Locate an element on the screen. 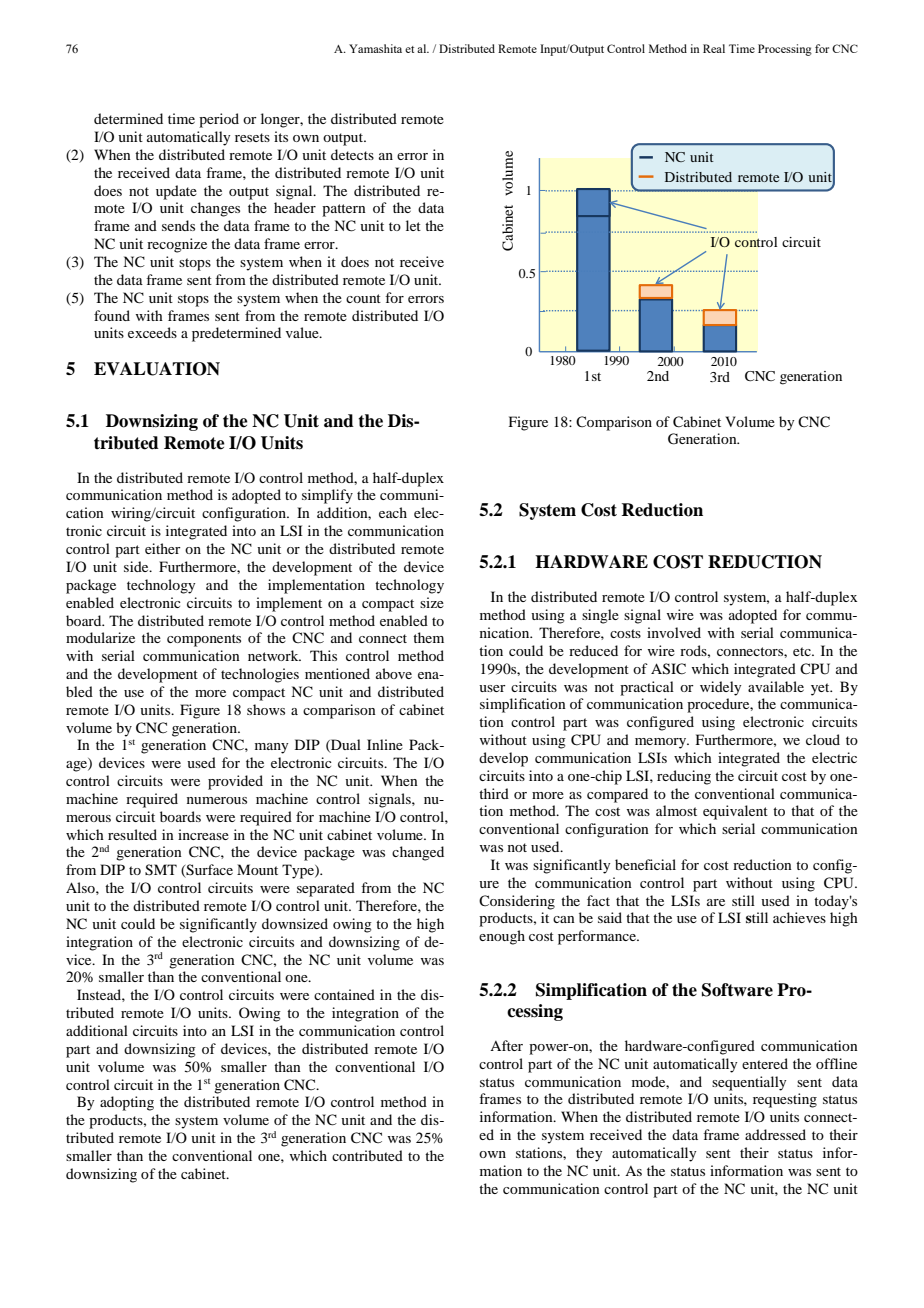  let is located at coordinates (413, 225).
